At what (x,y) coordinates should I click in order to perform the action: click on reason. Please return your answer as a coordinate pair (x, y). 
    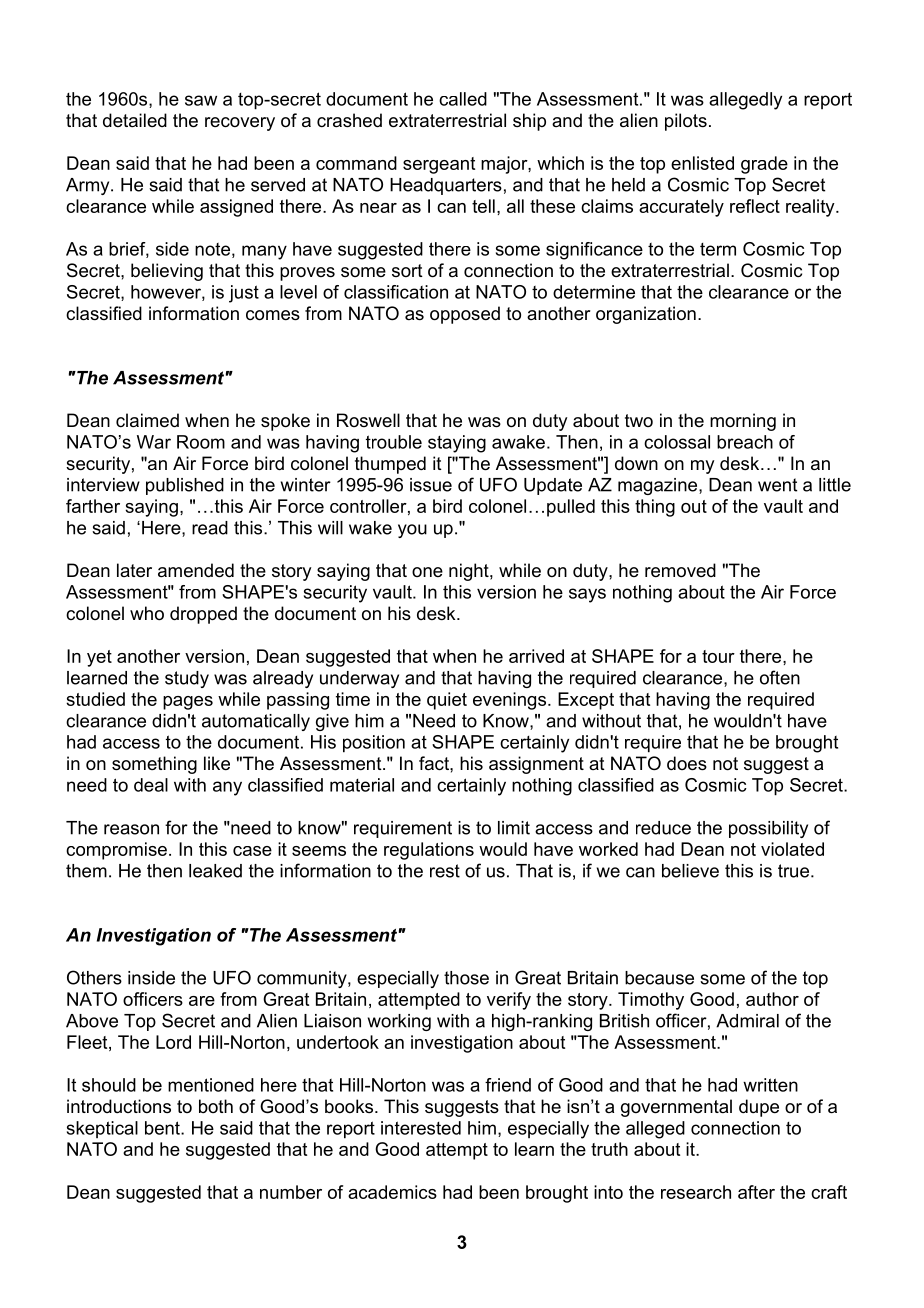
    Looking at the image, I should click on (131, 829).
